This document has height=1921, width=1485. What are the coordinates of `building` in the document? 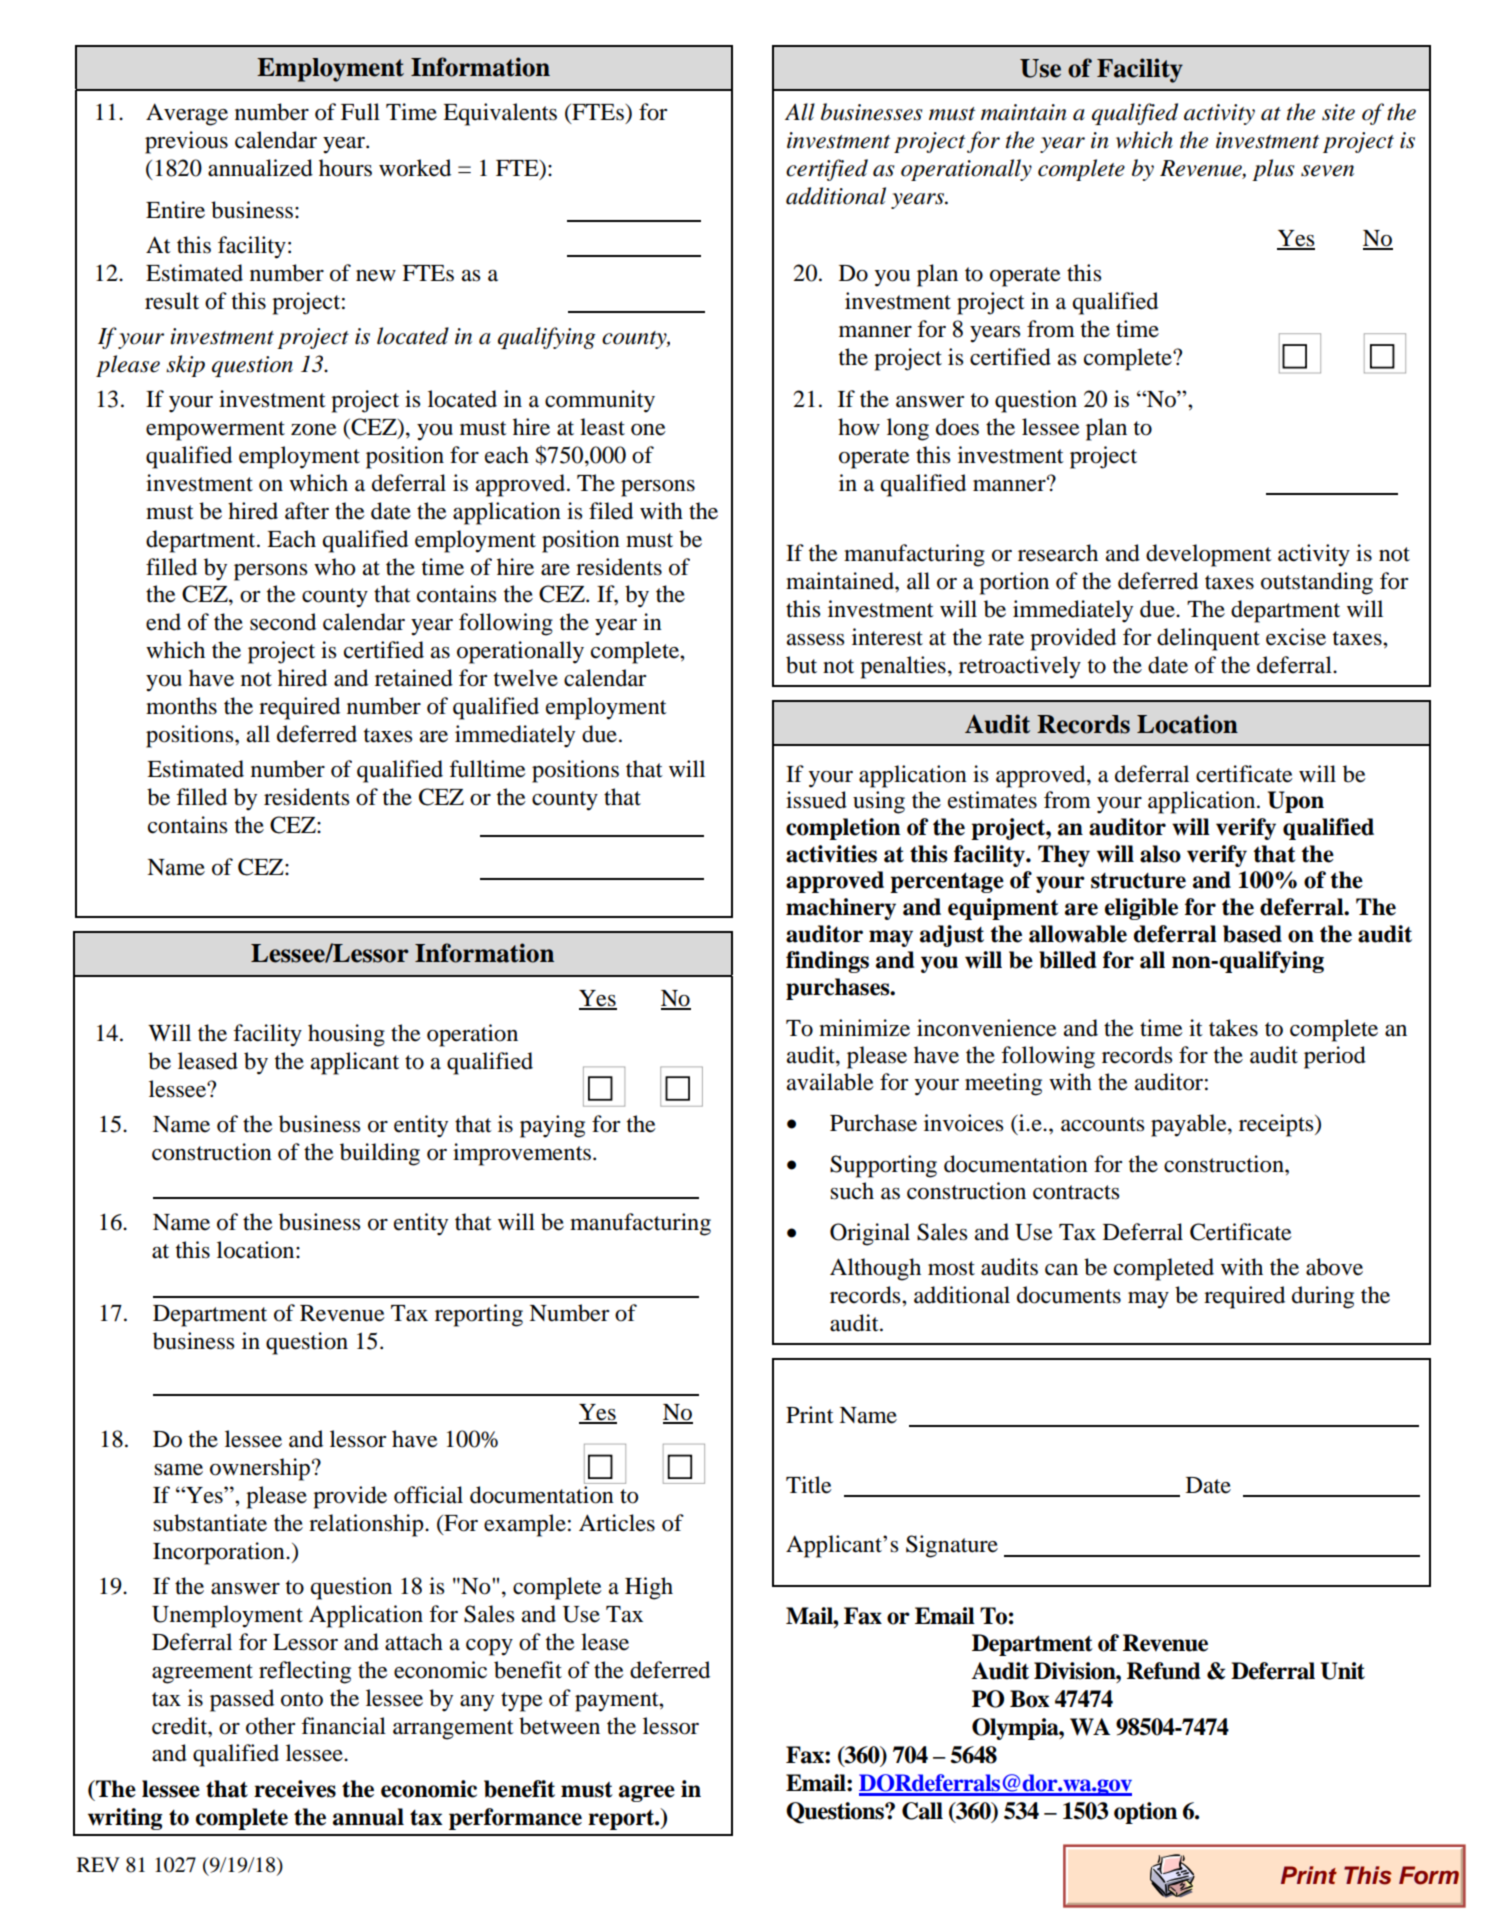 It's located at (380, 1154).
